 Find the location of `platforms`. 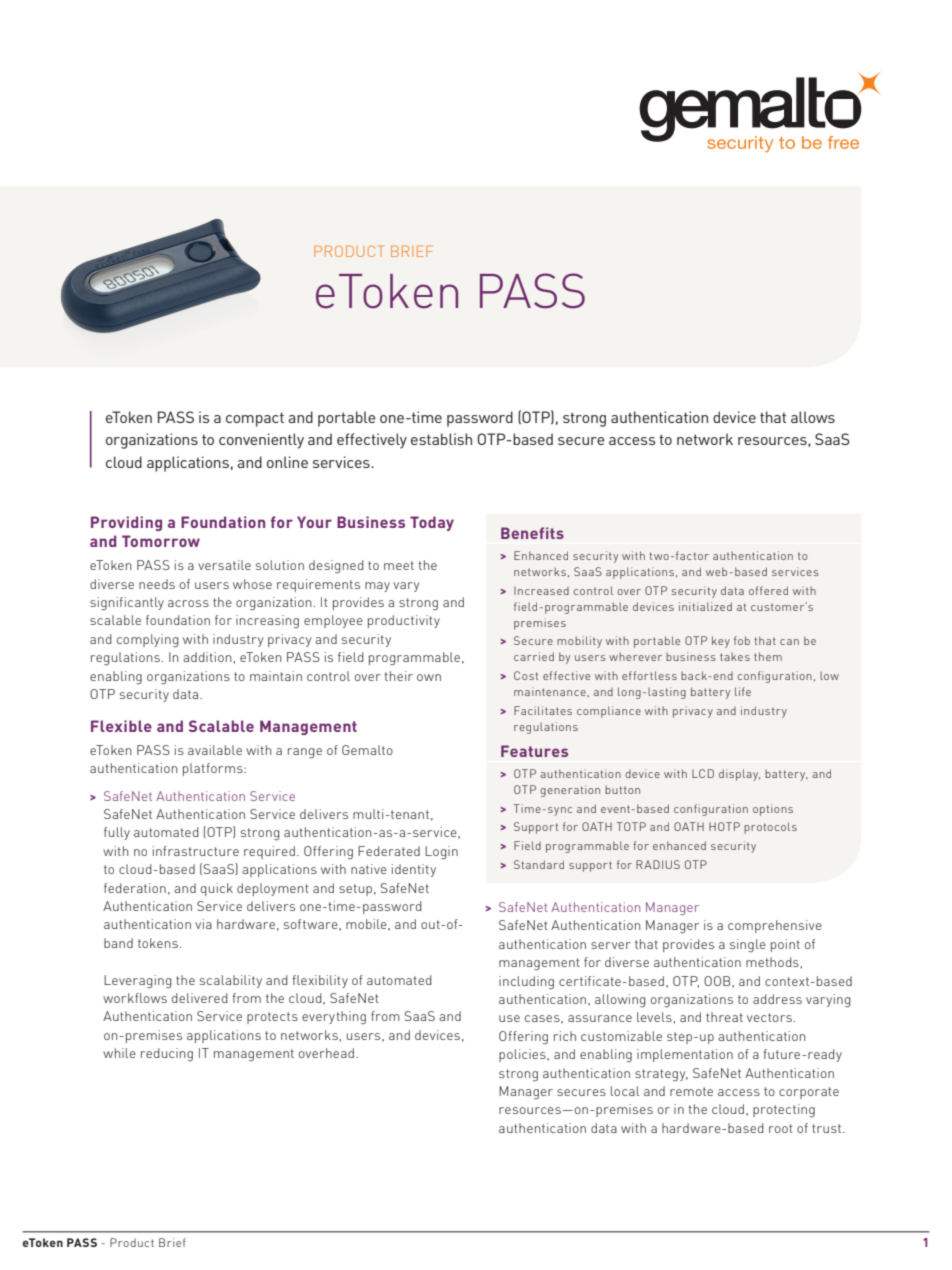

platforms is located at coordinates (214, 769).
